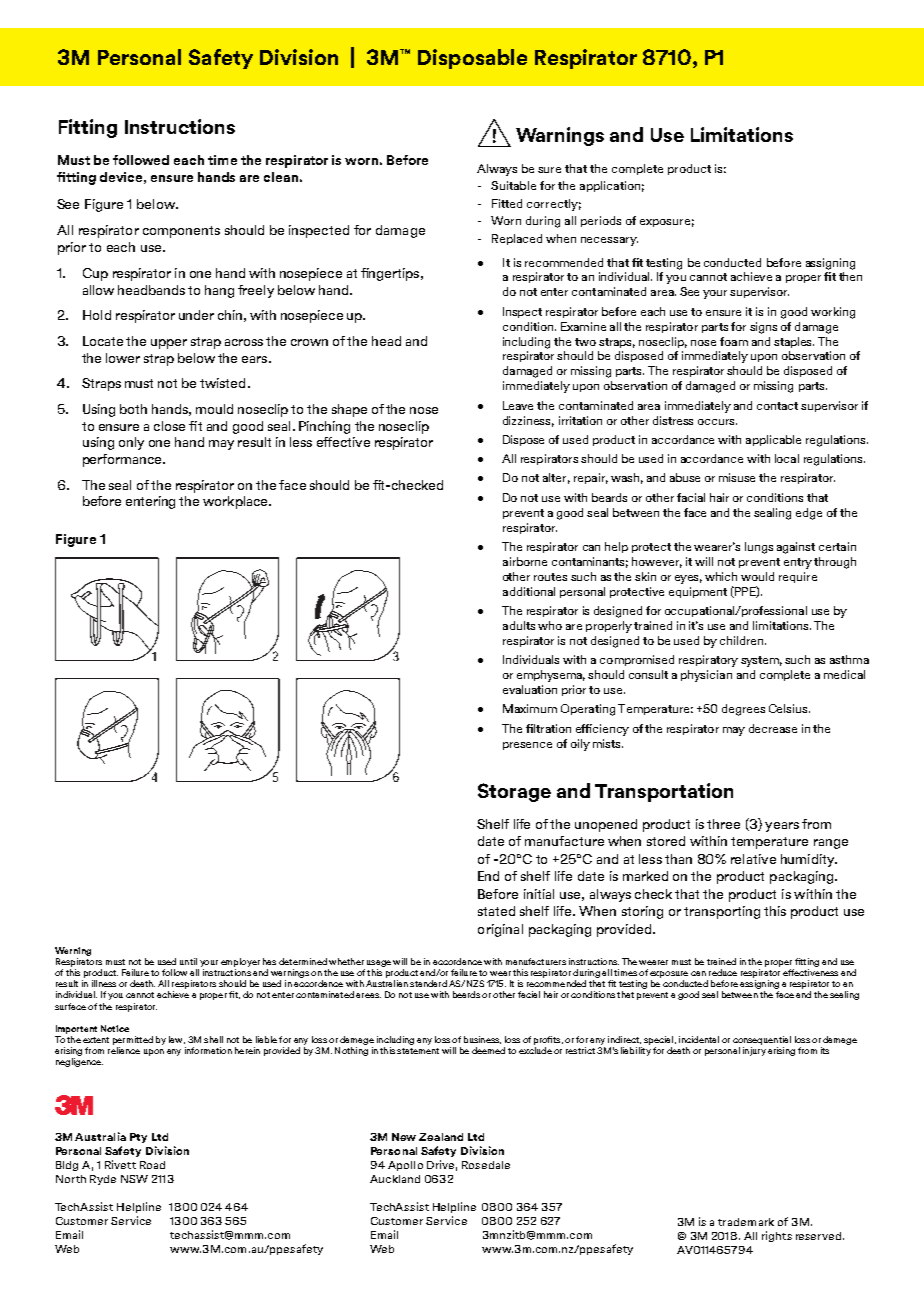  Describe the element at coordinates (519, 625) in the screenshot. I see `adults` at that location.
